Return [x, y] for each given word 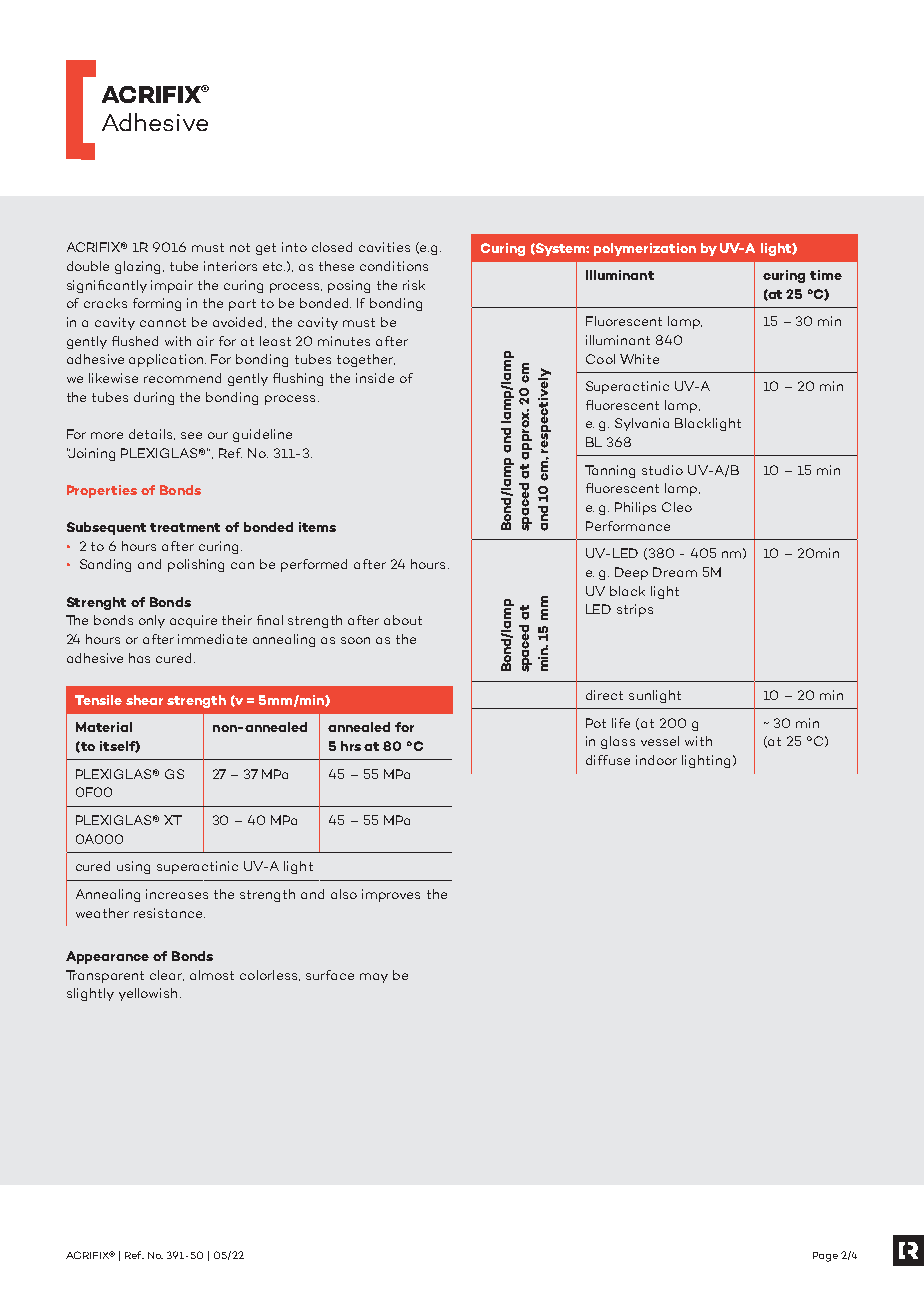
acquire [193, 621]
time [826, 275]
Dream [675, 572]
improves [391, 895]
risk [414, 285]
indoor [656, 760]
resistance [169, 913]
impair [172, 286]
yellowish [148, 994]
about [403, 620]
